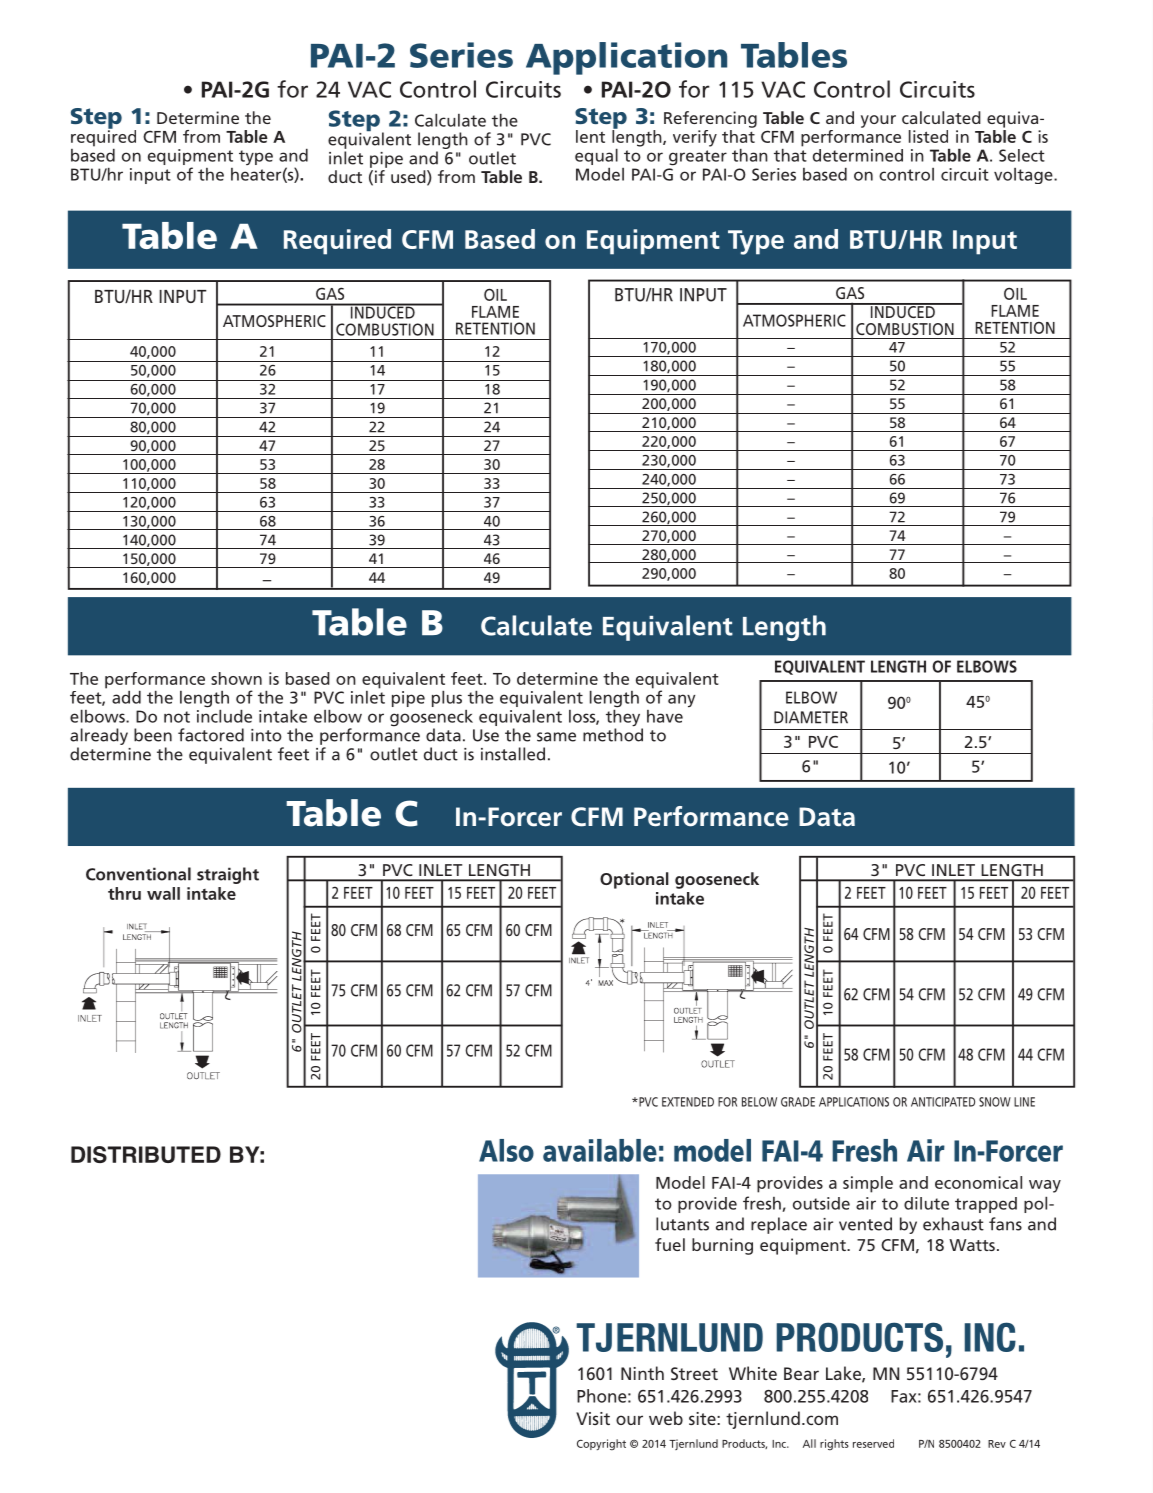 This screenshot has width=1153, height=1493. Describe the element at coordinates (163, 893) in the screenshot. I see `wall` at that location.
